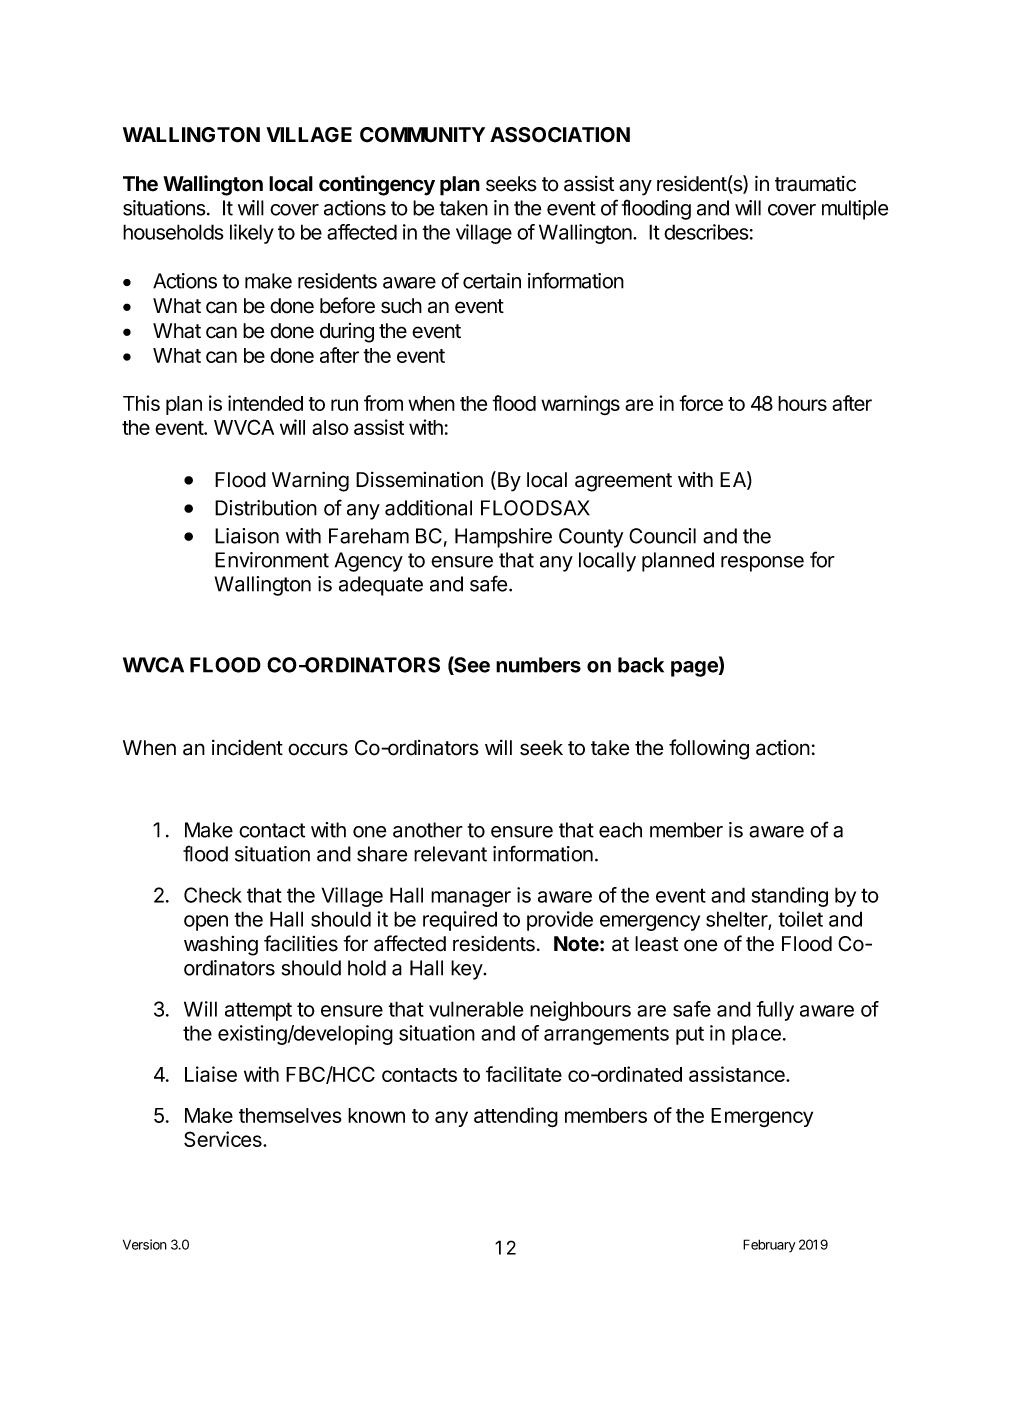 Image resolution: width=1011 pixels, height=1428 pixels. What do you see at coordinates (252, 234) in the screenshot?
I see `likely` at bounding box center [252, 234].
